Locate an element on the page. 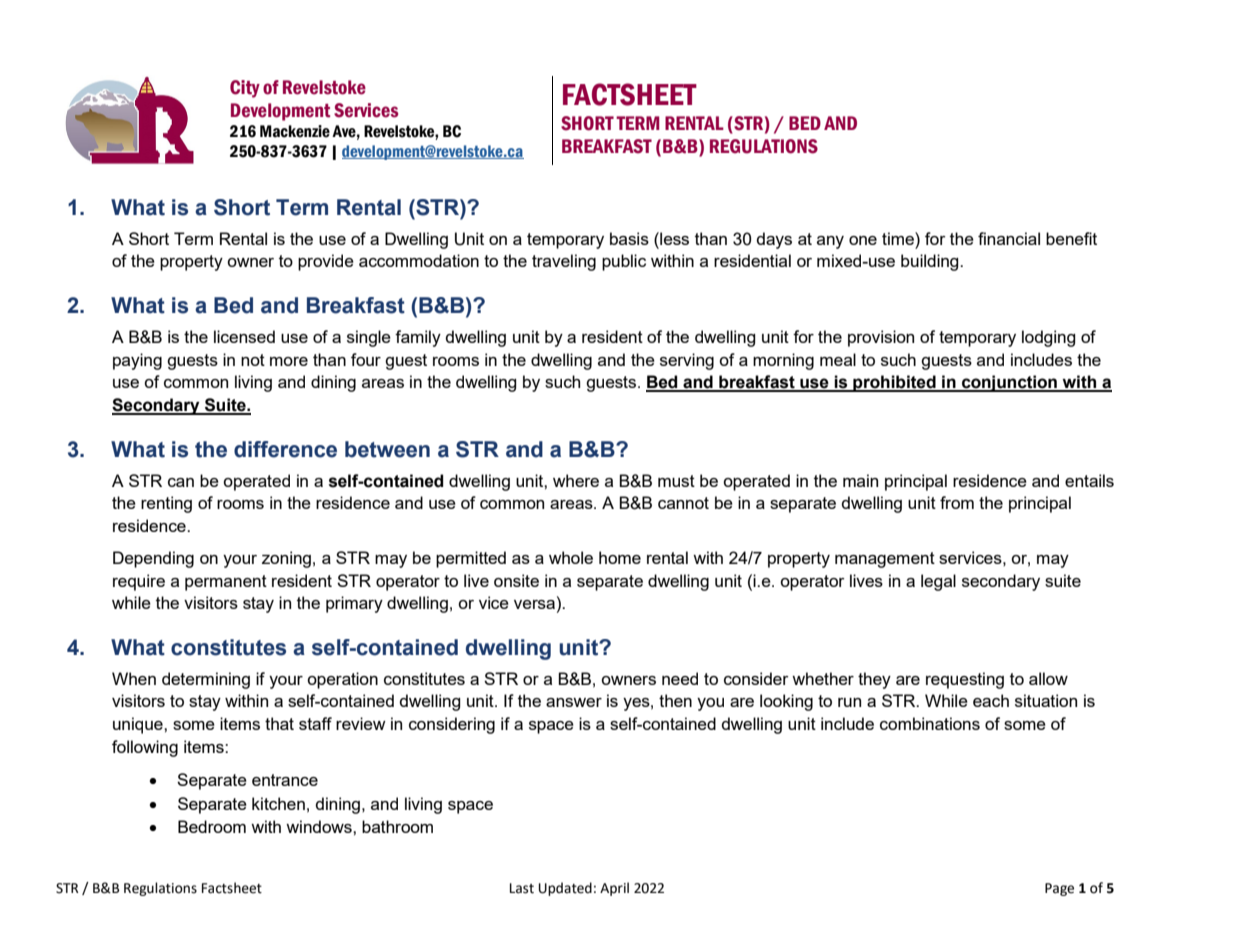 This image has width=1233, height=952. April is located at coordinates (614, 889).
